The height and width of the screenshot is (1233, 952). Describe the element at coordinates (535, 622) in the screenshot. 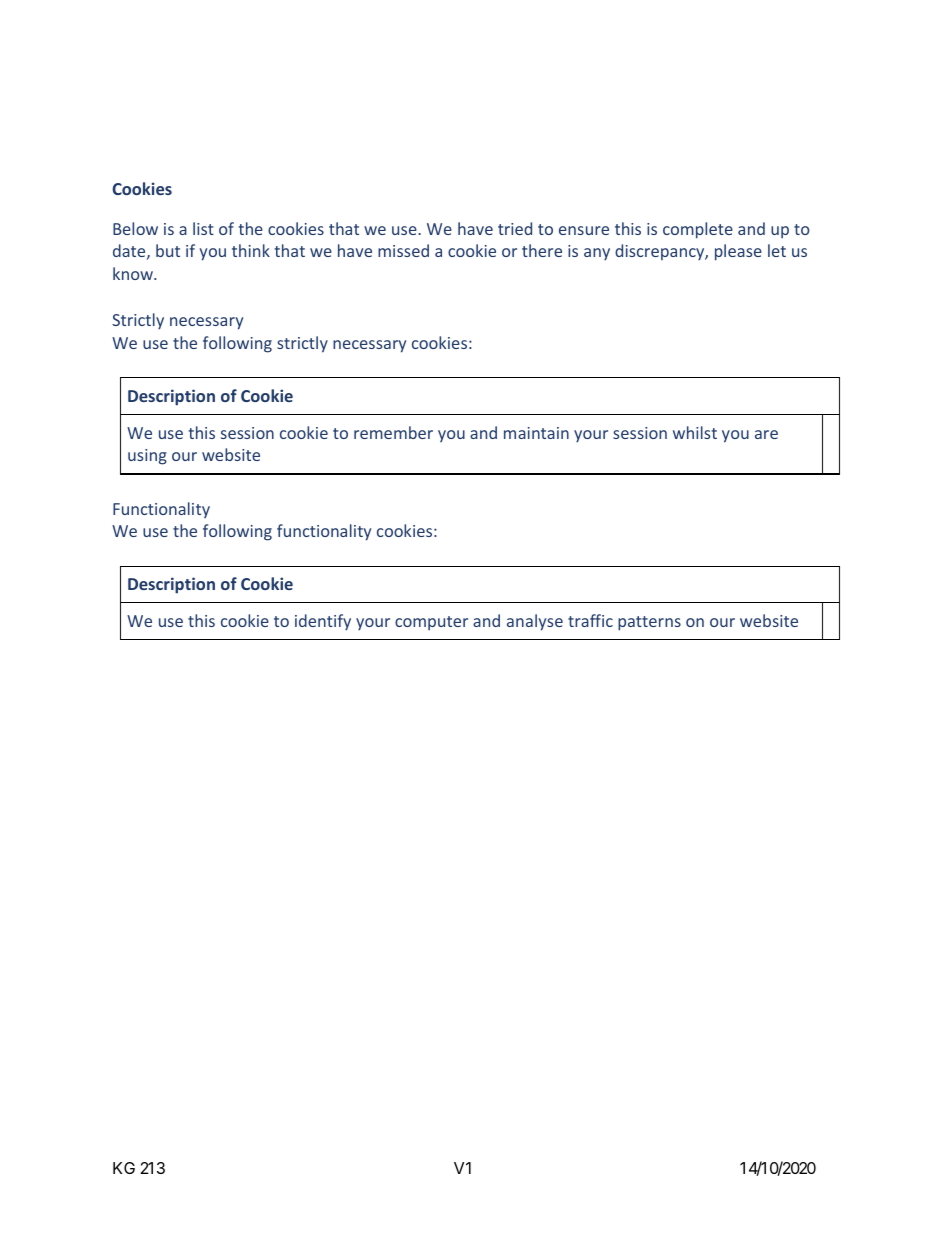

I see `analyse` at that location.
